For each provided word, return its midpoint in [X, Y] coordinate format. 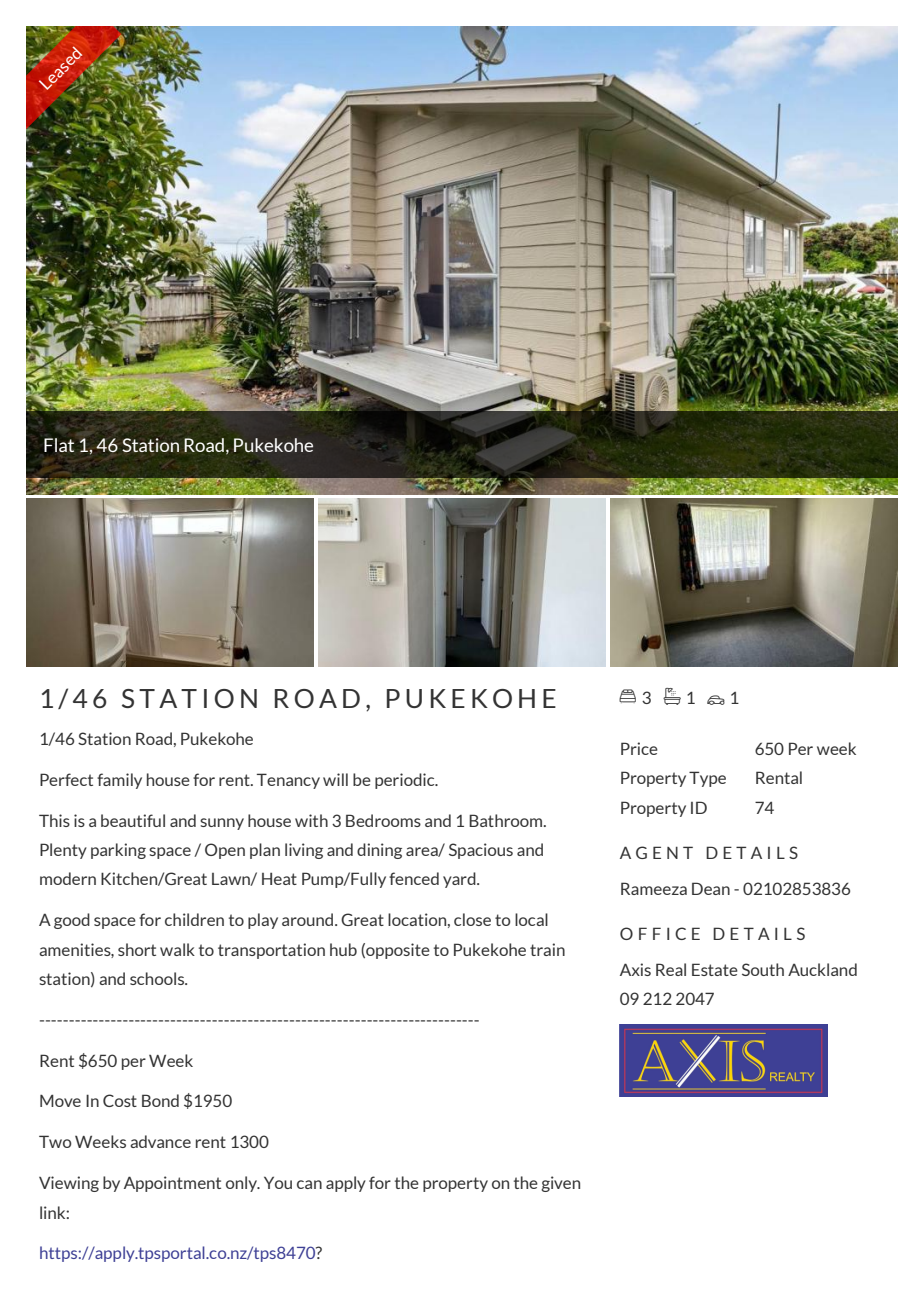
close [472, 919]
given [560, 1184]
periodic [406, 781]
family [119, 781]
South [763, 969]
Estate [715, 969]
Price [639, 748]
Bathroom [507, 820]
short [137, 949]
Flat [59, 445]
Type [707, 779]
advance [160, 1141]
